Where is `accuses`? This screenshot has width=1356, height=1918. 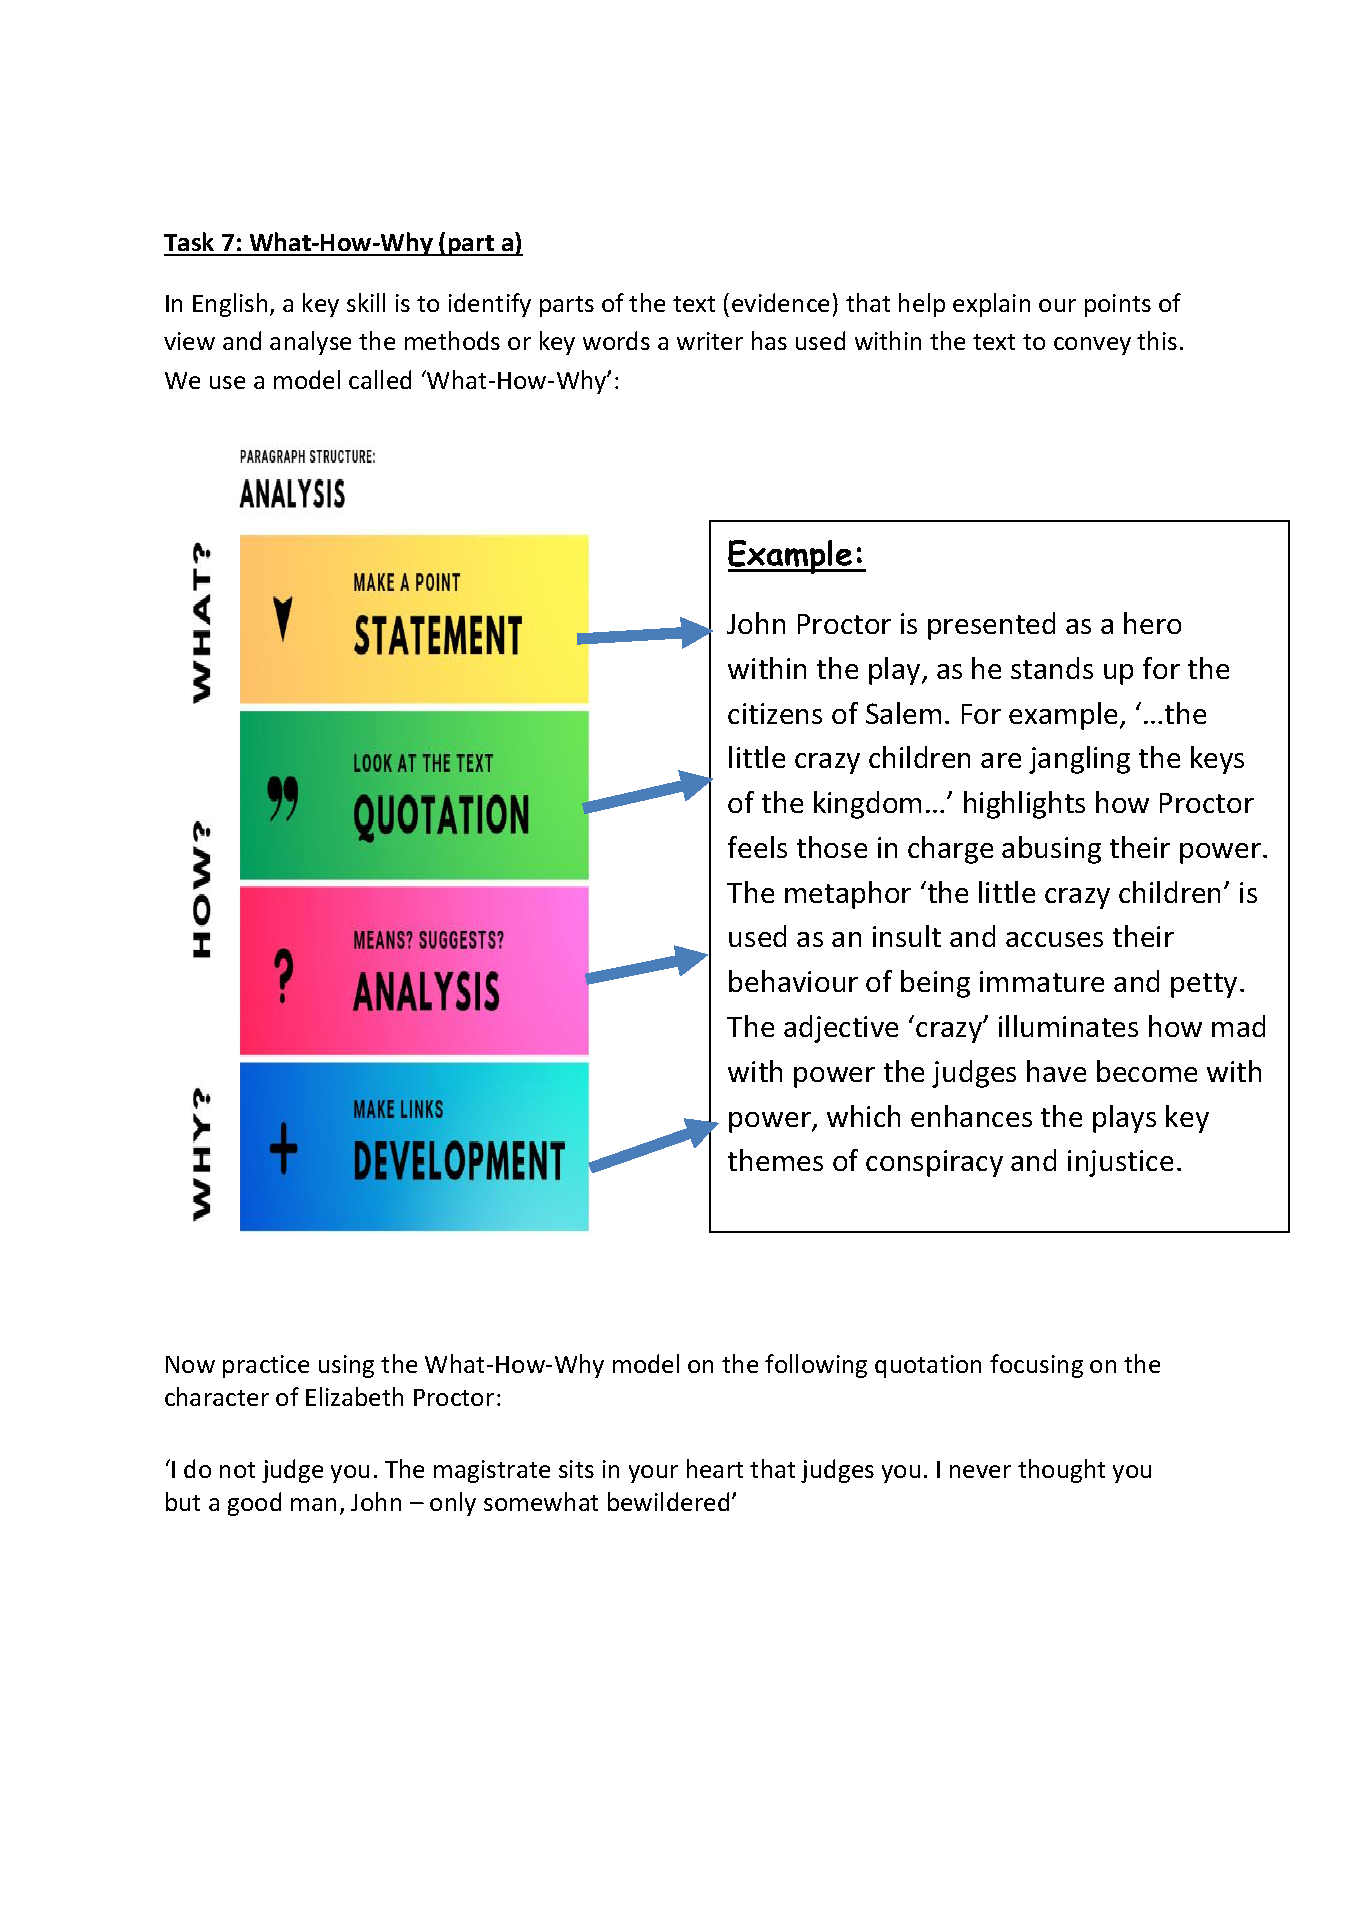 accuses is located at coordinates (1054, 939).
